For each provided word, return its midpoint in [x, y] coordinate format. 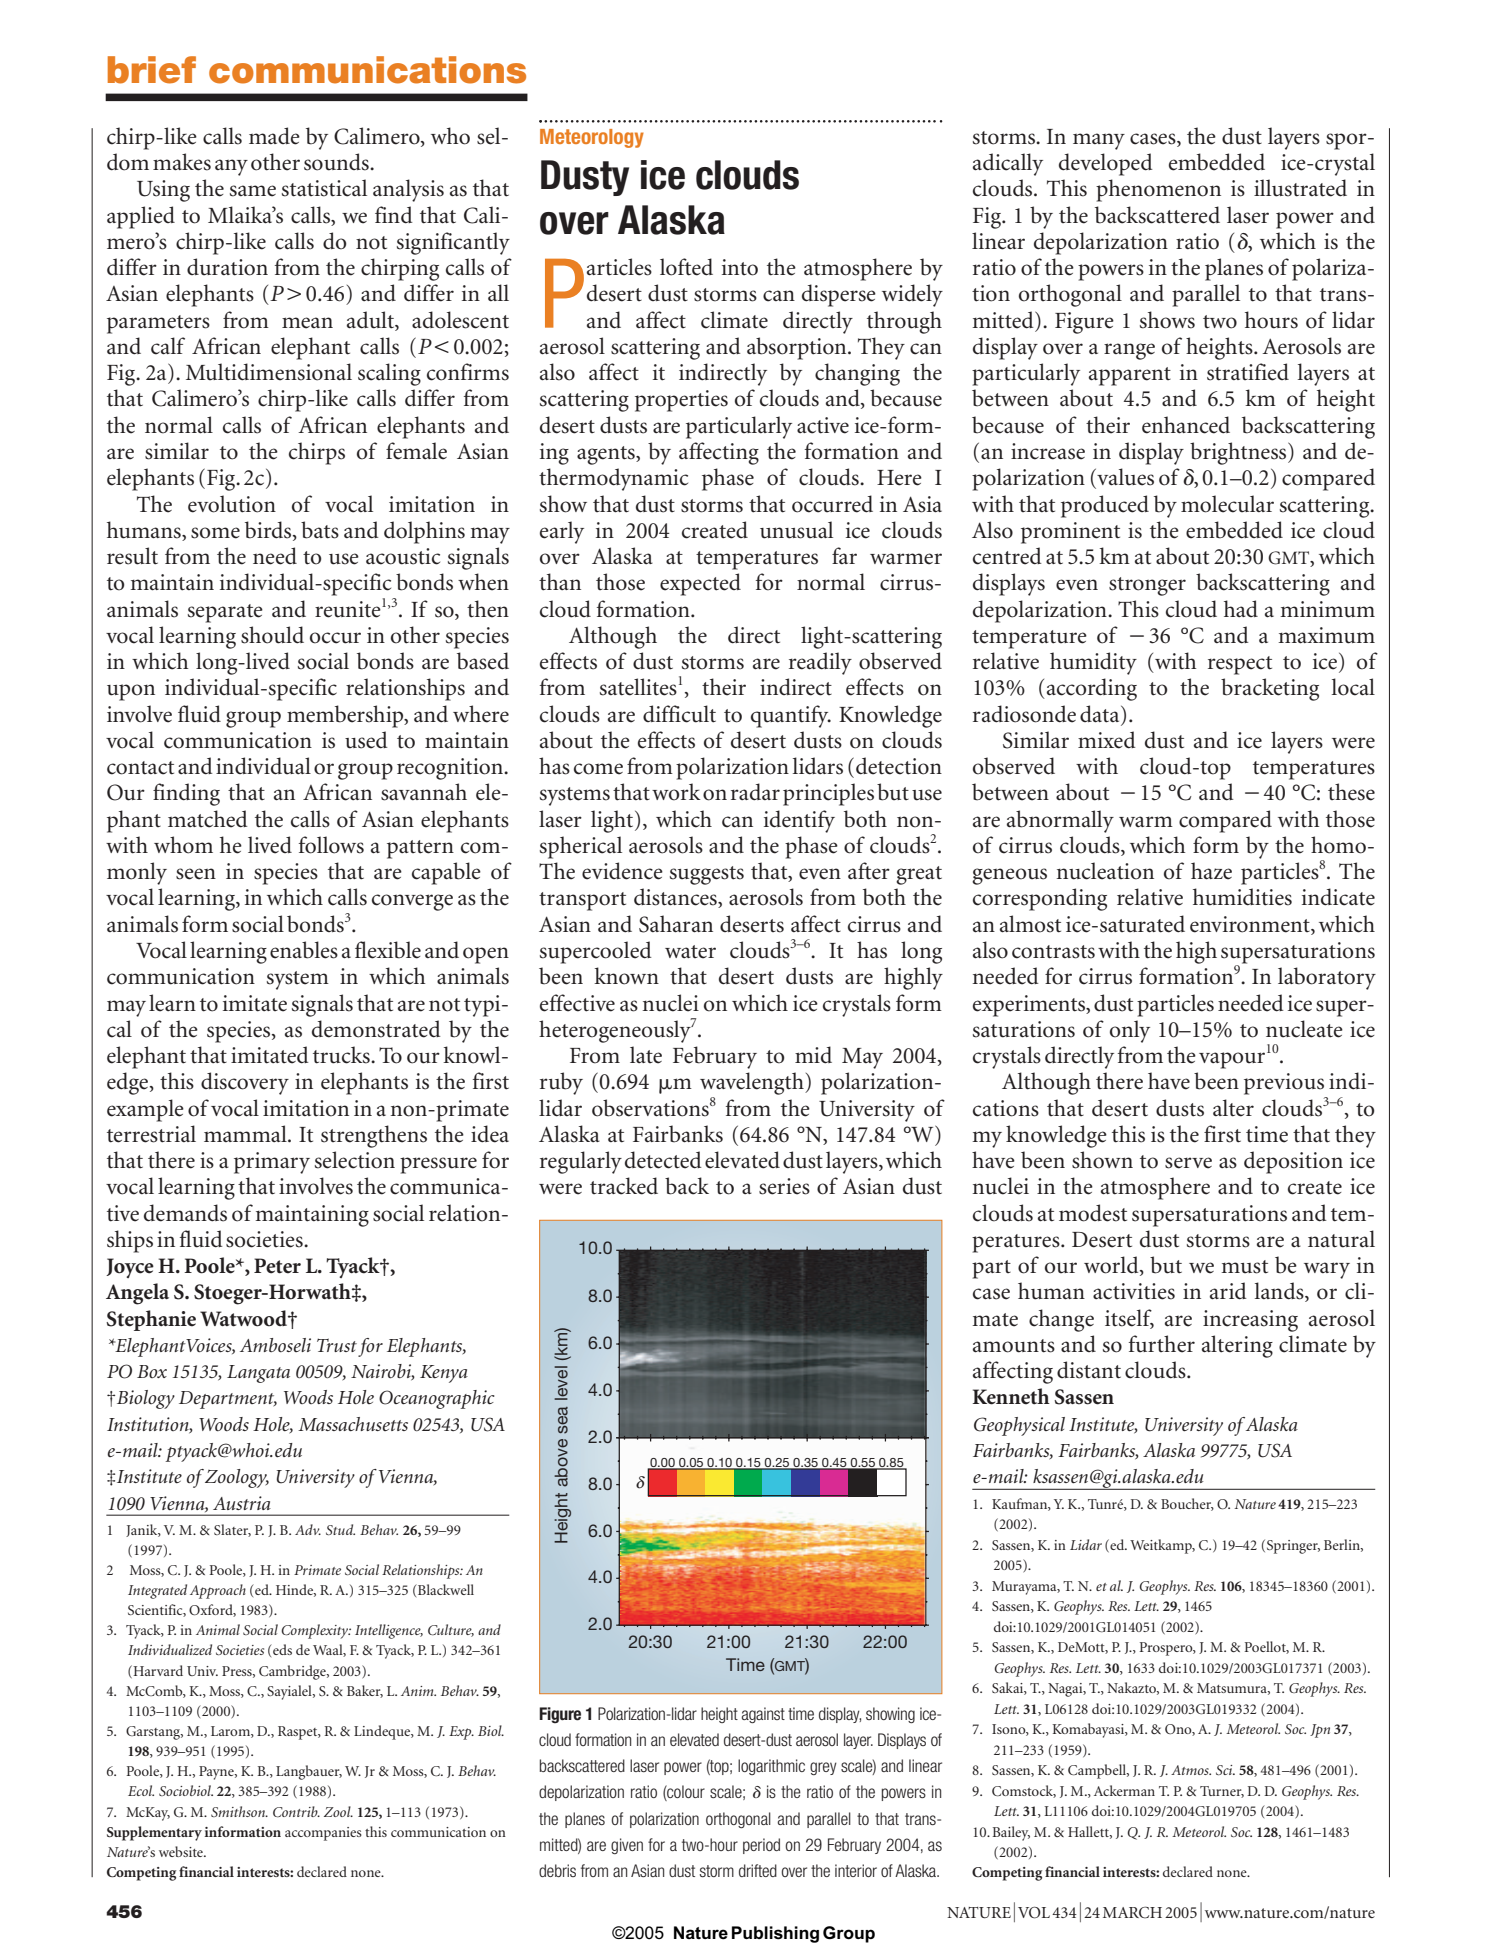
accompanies [323, 1834]
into [740, 267]
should [272, 635]
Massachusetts [353, 1424]
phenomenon [1158, 190]
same [253, 191]
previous [1284, 1084]
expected [700, 584]
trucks [342, 1055]
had [1241, 608]
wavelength [753, 1083]
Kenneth [1011, 1396]
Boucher [1187, 1504]
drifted [758, 1870]
